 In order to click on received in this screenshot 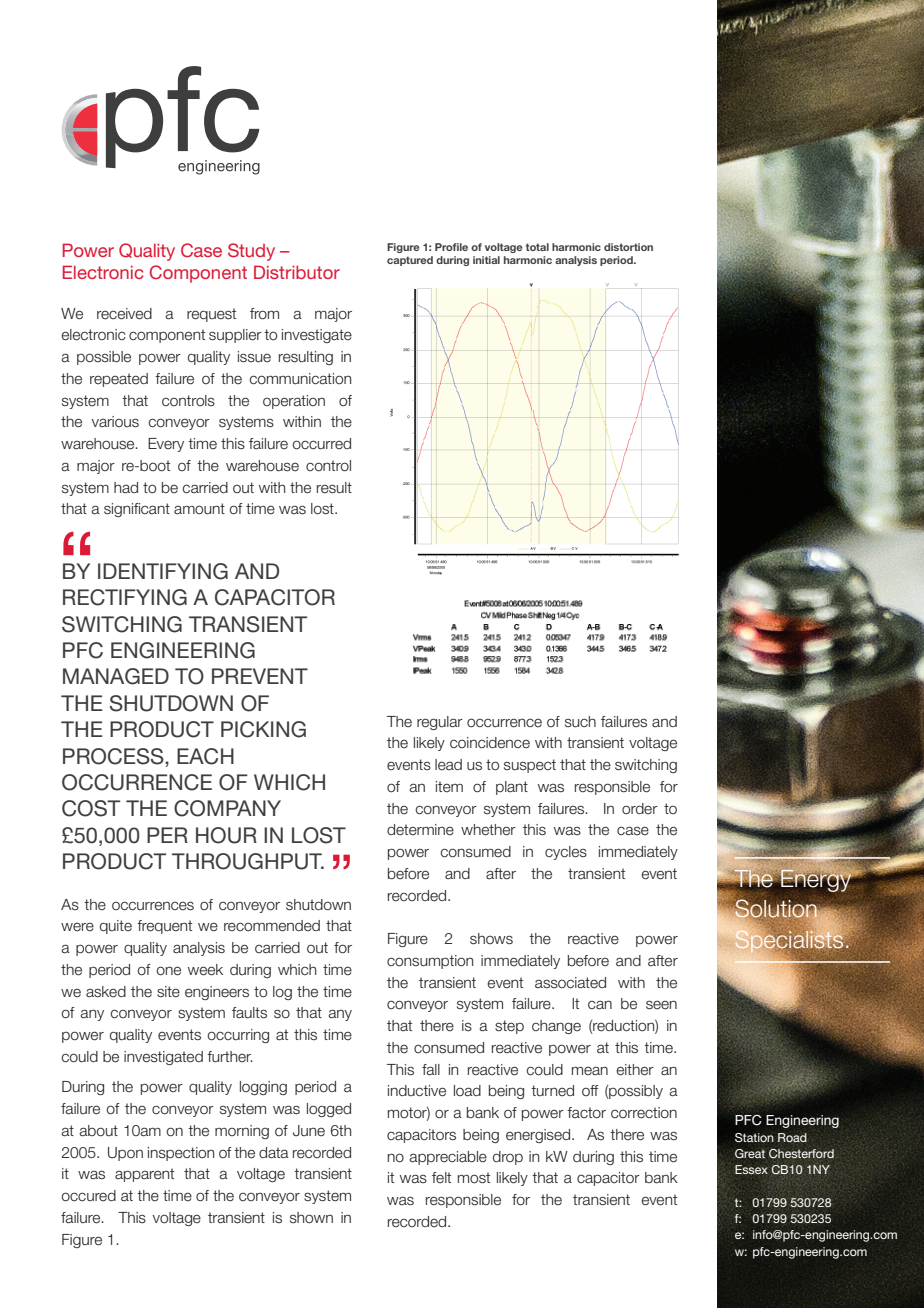, I will do `click(124, 314)`.
